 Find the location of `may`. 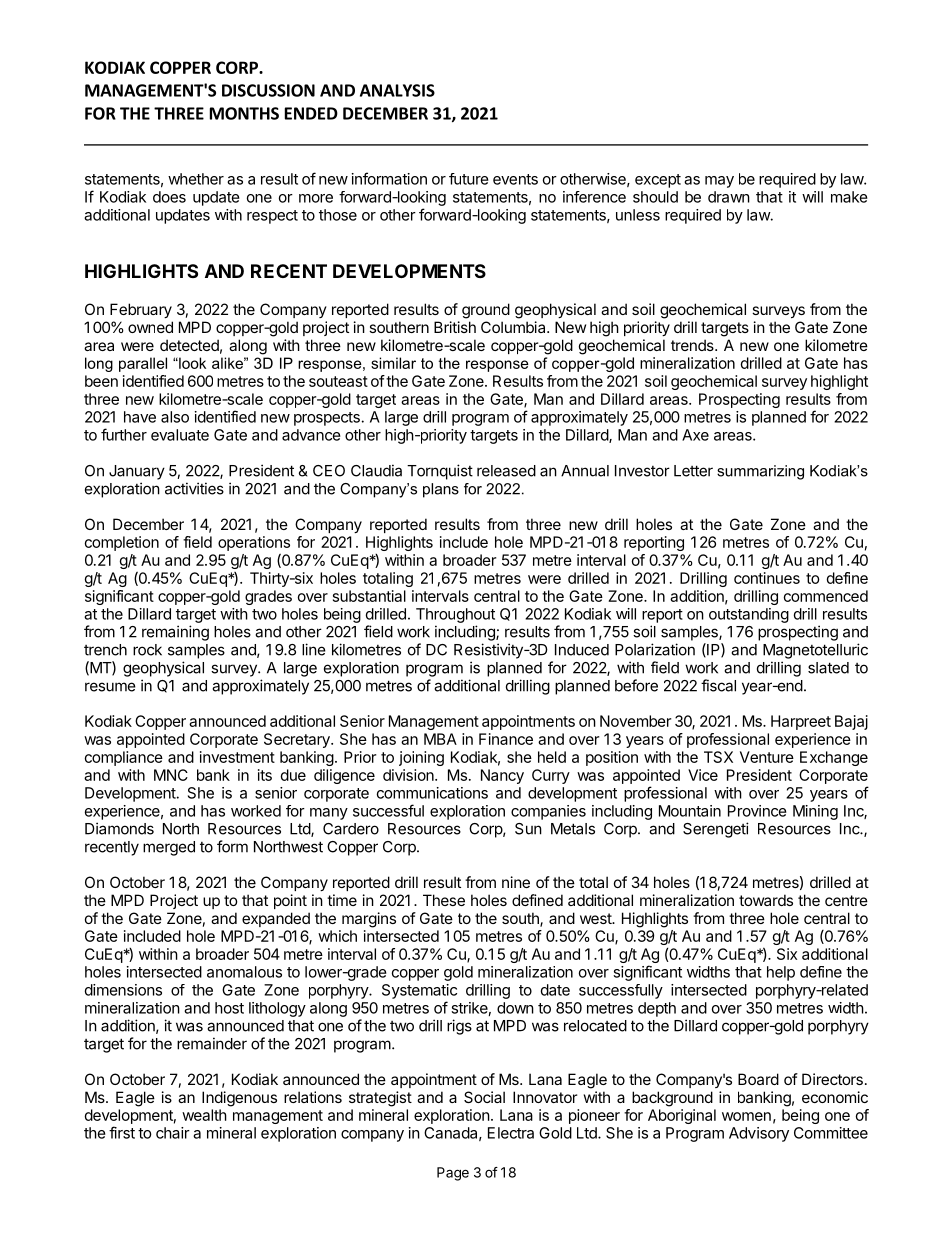

may is located at coordinates (719, 182).
